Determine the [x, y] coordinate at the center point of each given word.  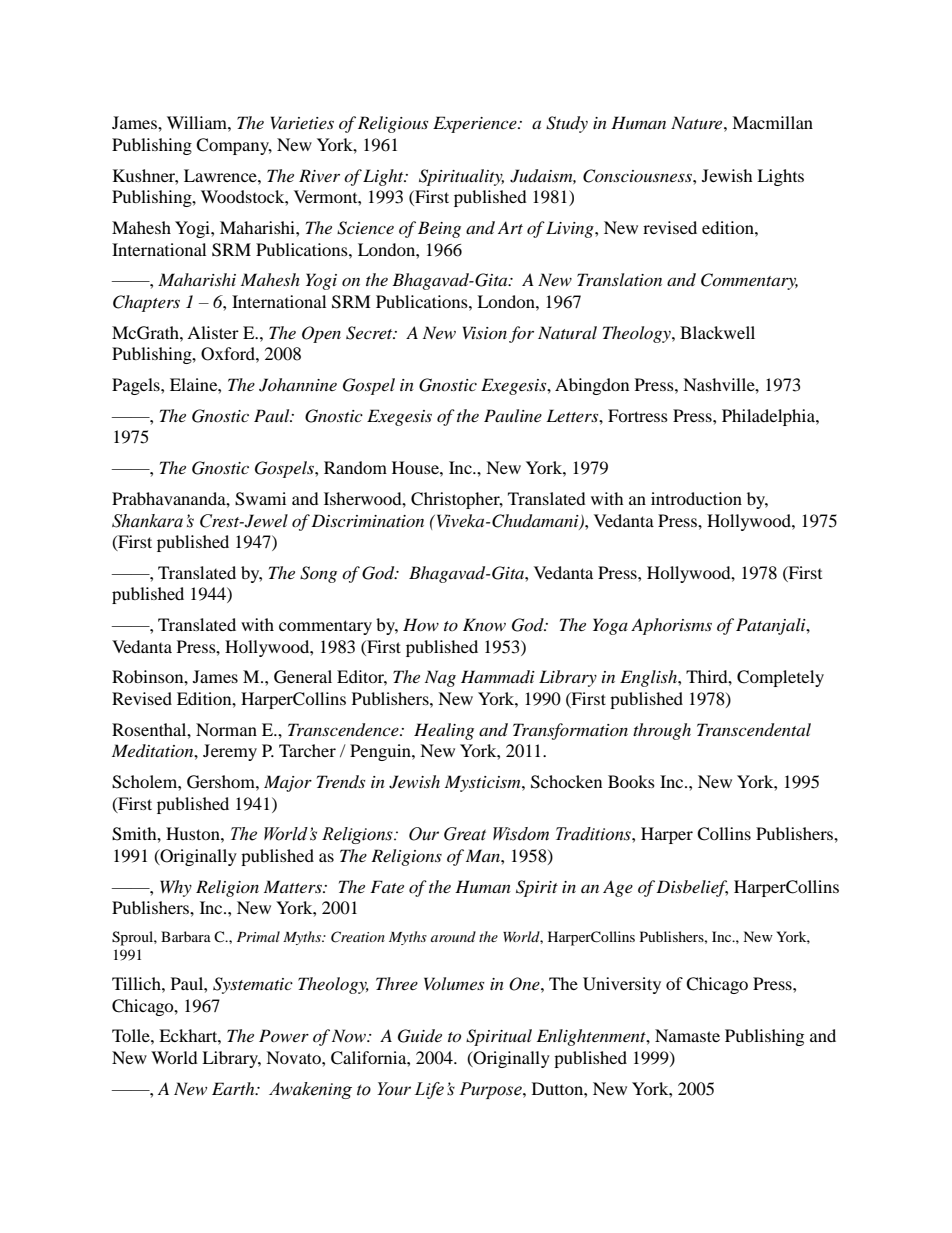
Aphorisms [671, 626]
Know [484, 624]
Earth [234, 1088]
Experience [476, 124]
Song [318, 574]
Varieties [302, 122]
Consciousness [638, 176]
